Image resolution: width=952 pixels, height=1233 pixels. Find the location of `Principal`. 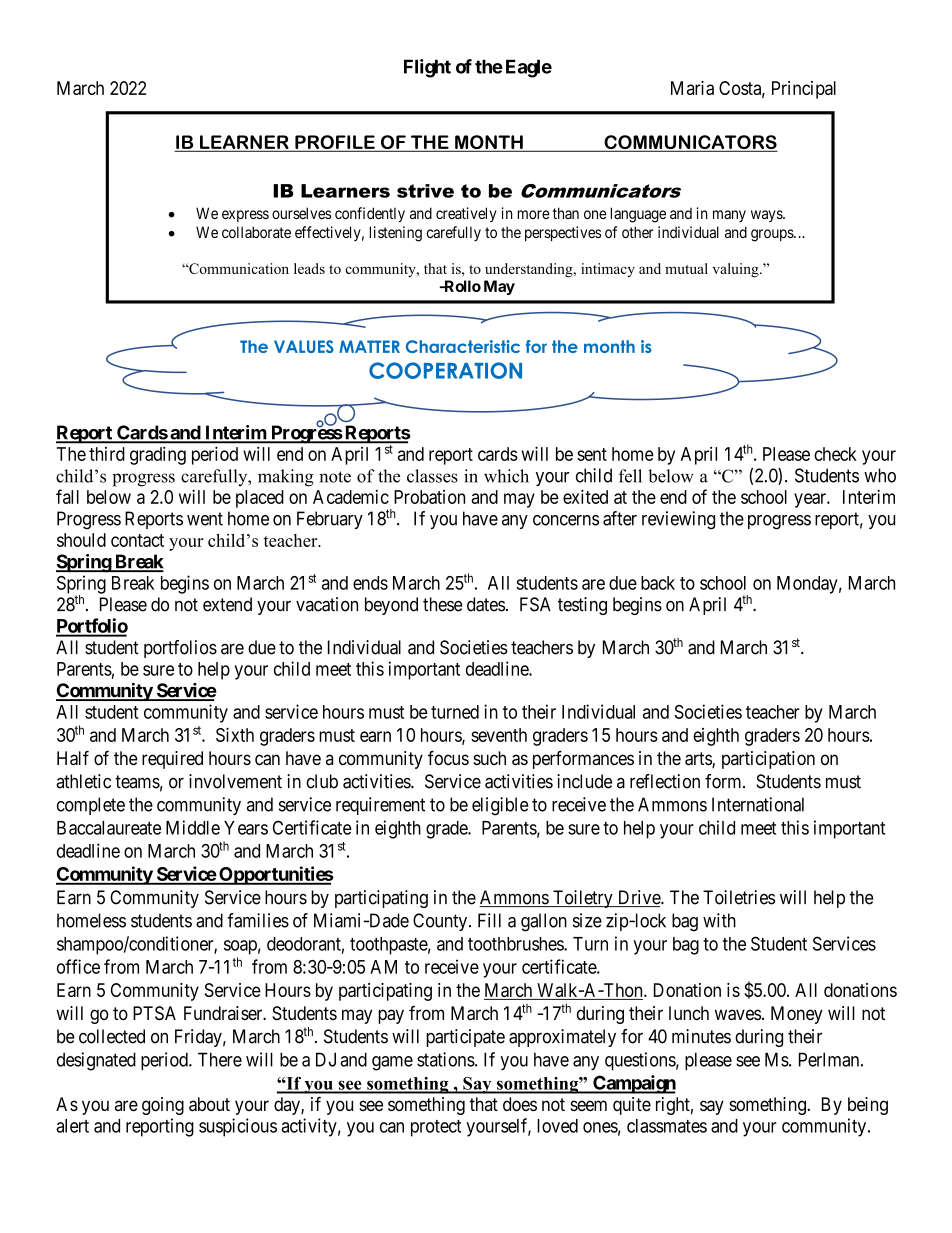

Principal is located at coordinates (804, 90).
